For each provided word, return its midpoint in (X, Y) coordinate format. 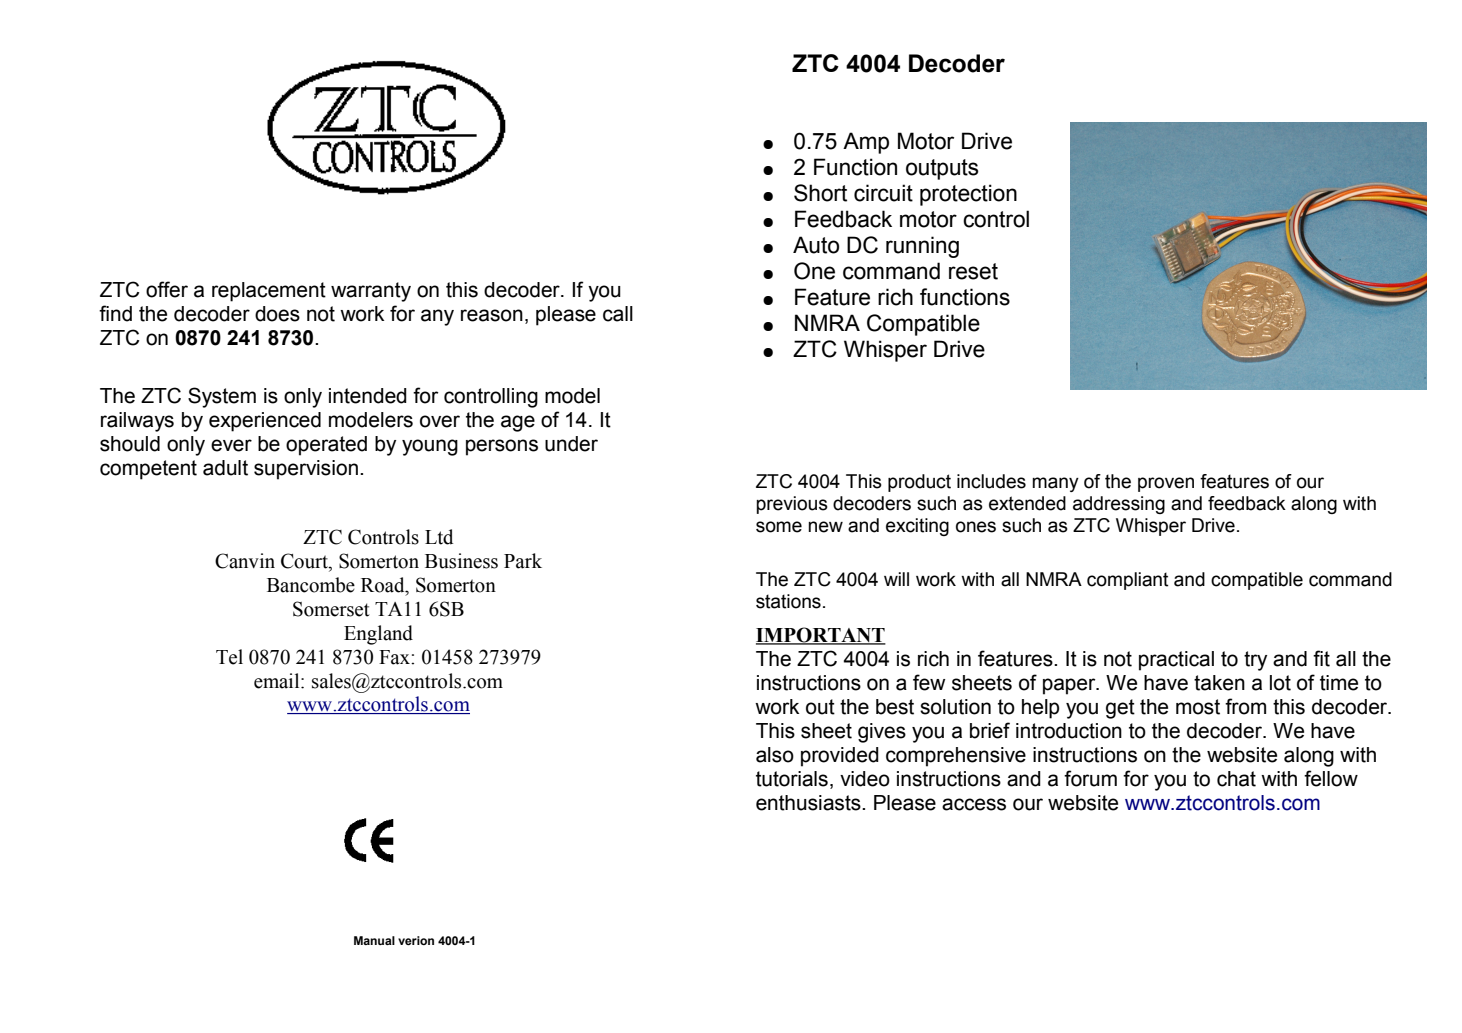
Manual (374, 940)
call (618, 314)
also (775, 755)
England (378, 635)
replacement (269, 292)
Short (820, 193)
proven (1166, 484)
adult (225, 468)
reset (973, 271)
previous (792, 505)
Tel (229, 657)
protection (968, 195)
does (277, 314)
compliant (1127, 581)
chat (1236, 779)
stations (788, 601)
